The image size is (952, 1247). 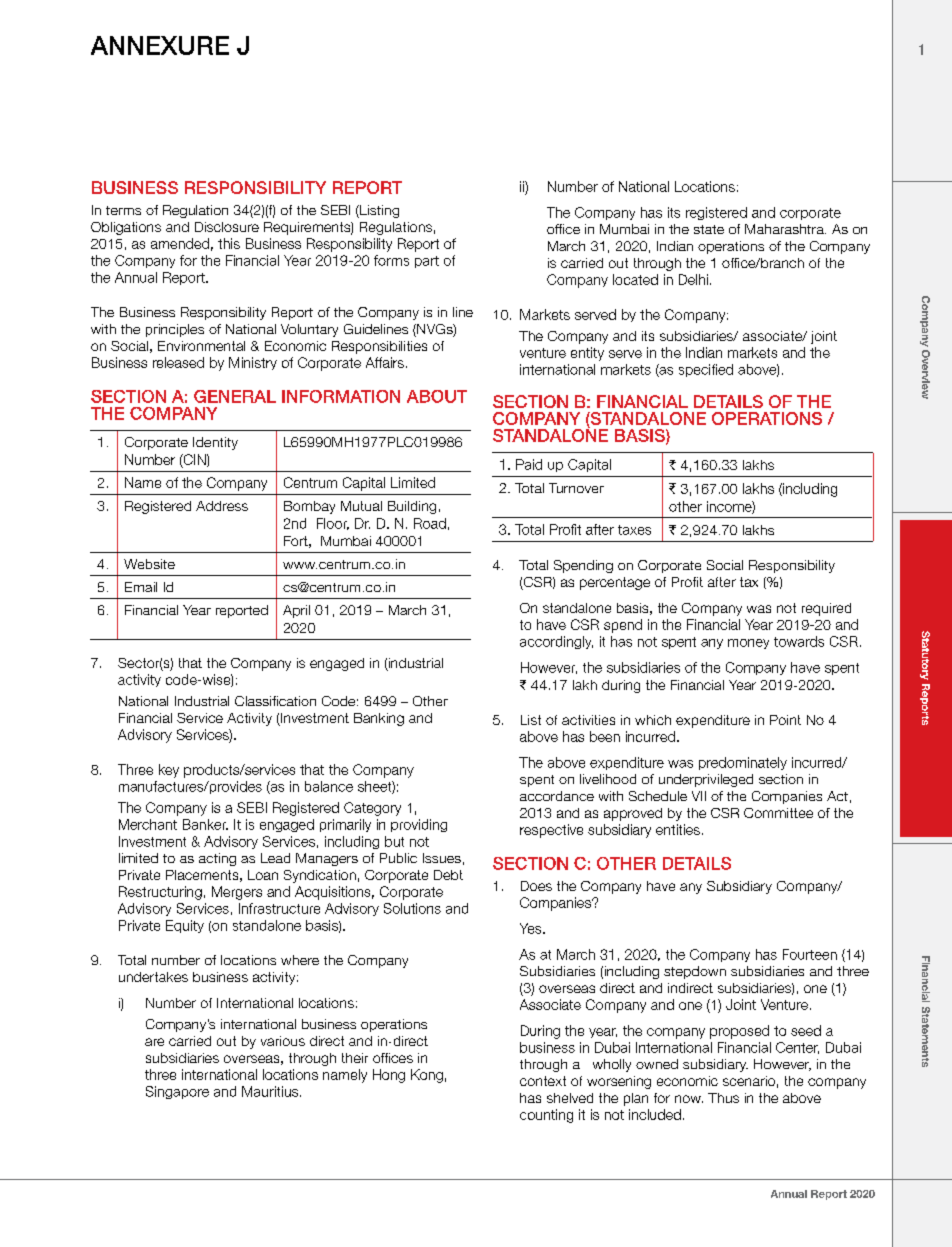 I want to click on acting, so click(x=217, y=859).
